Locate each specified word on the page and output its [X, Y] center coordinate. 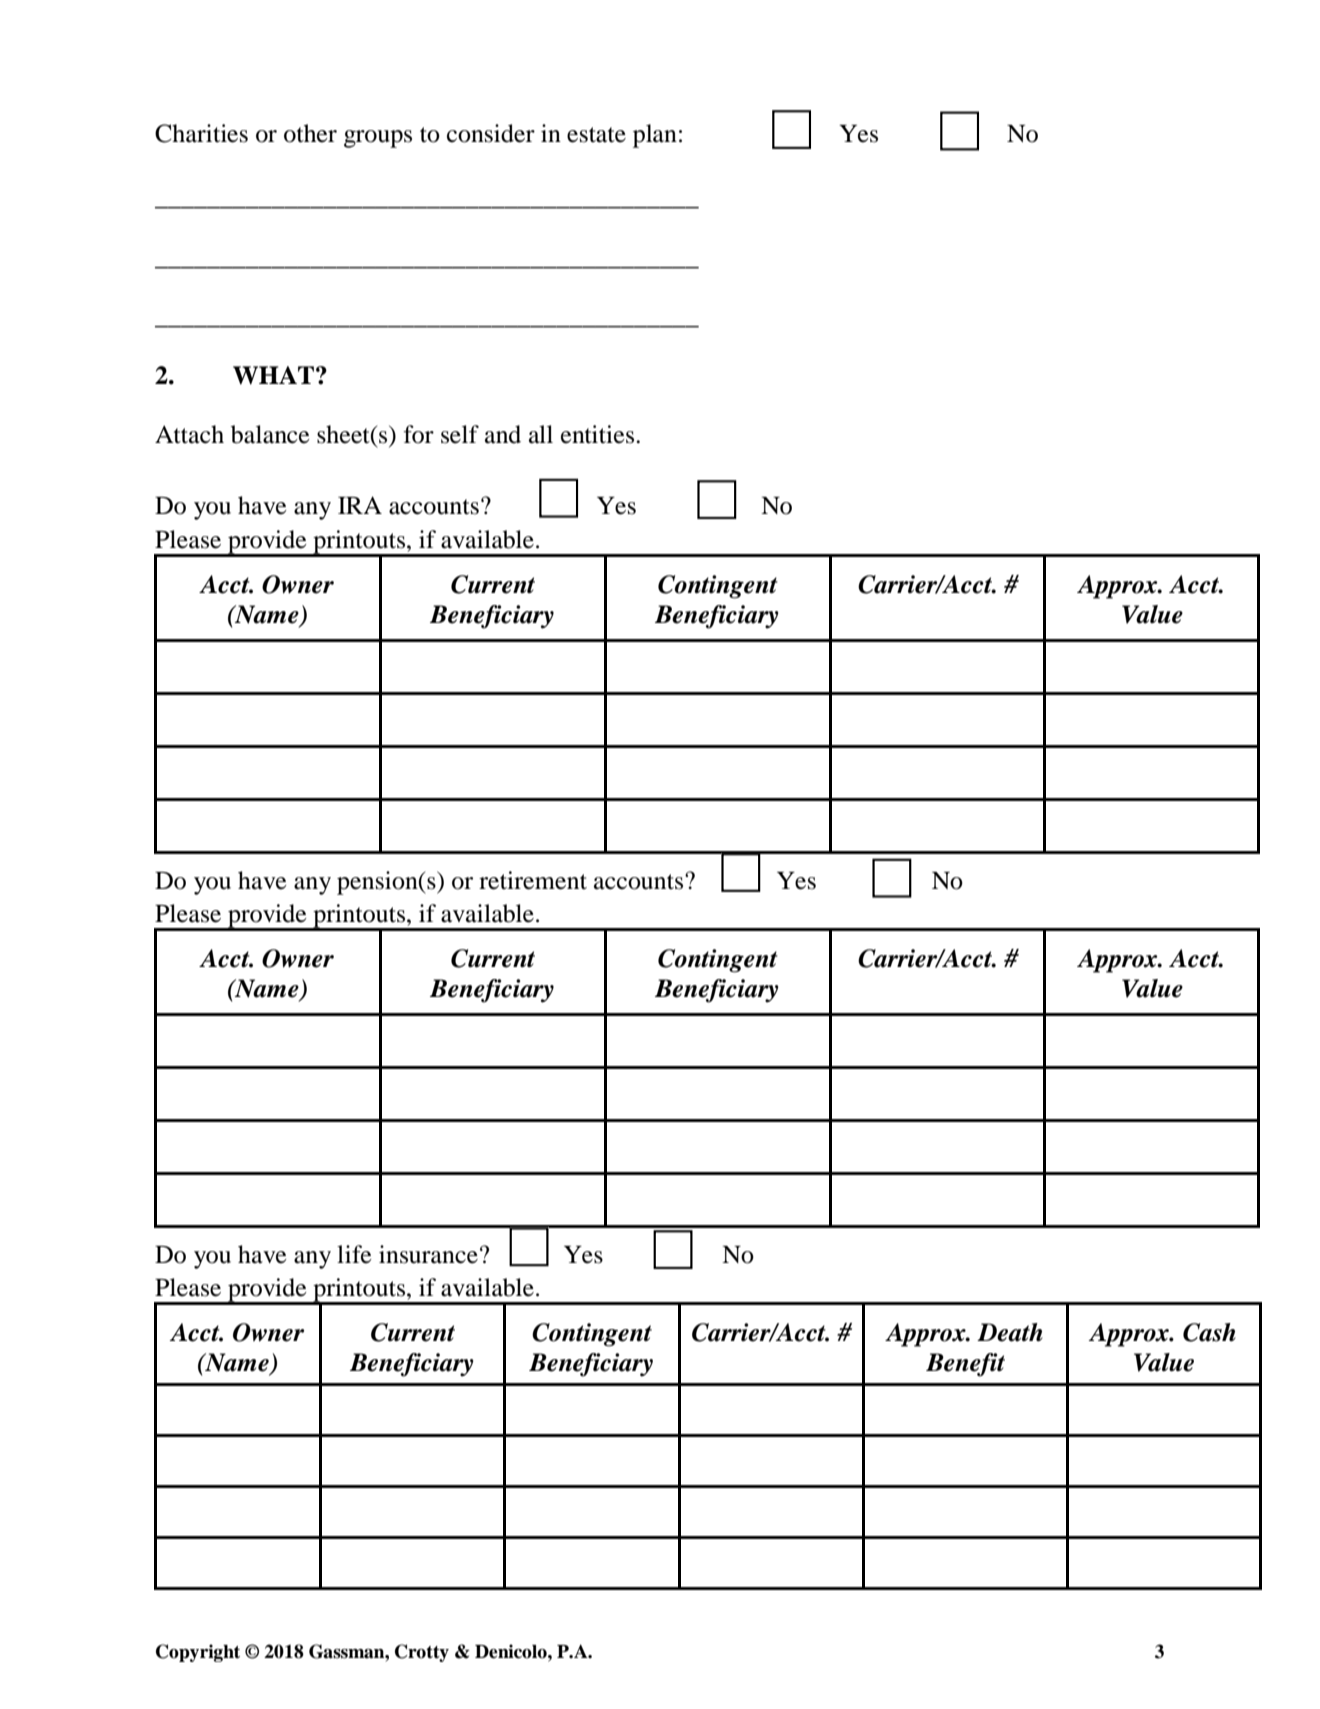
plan [655, 136]
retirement [533, 880]
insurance [428, 1254]
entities [599, 434]
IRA [360, 505]
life [354, 1254]
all [541, 434]
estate [596, 135]
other [310, 133]
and [503, 434]
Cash [1209, 1332]
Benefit [965, 1365]
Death [1010, 1332]
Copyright [198, 1653]
